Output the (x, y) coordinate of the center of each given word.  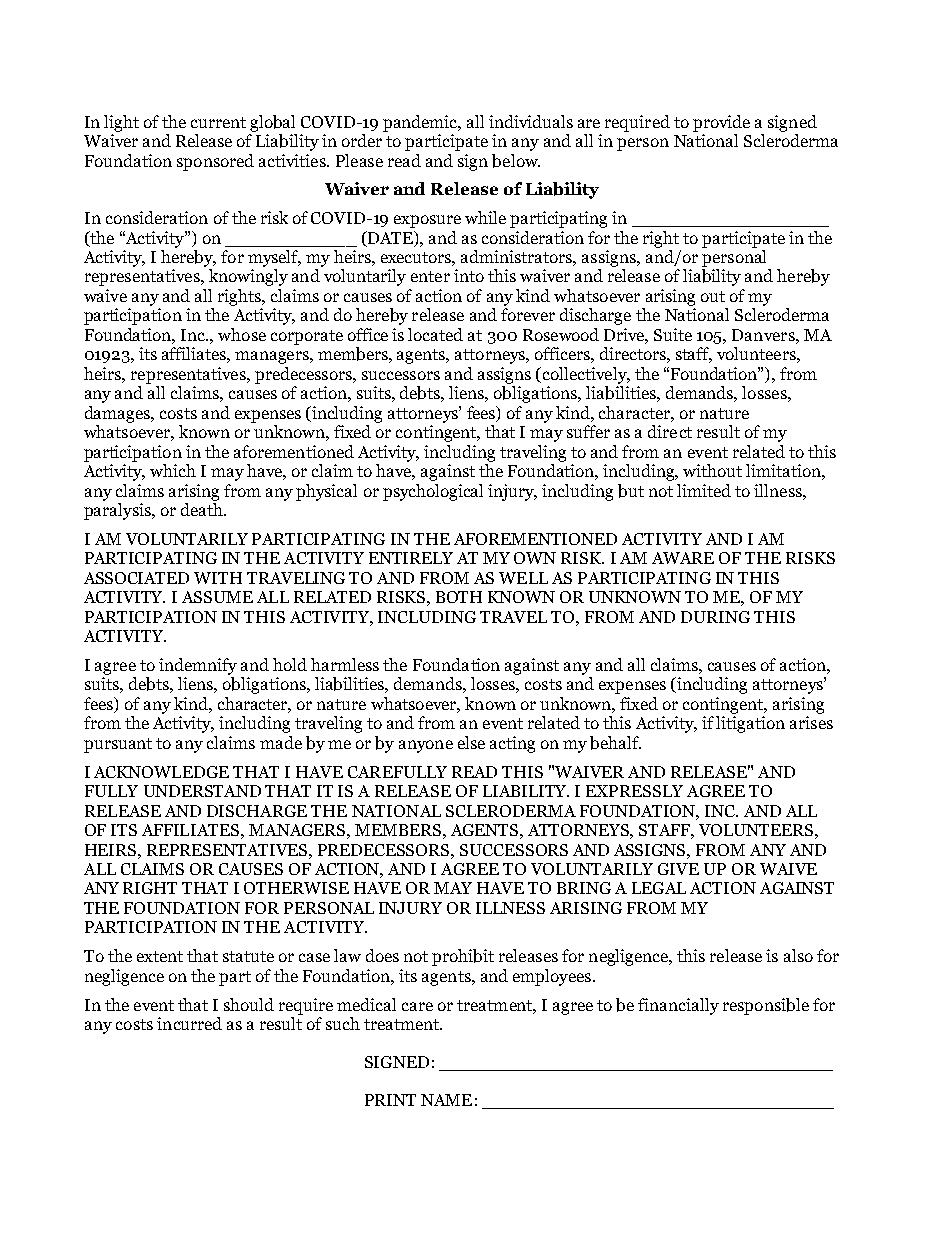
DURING (715, 617)
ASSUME (217, 597)
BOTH (459, 597)
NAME (446, 1100)
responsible (766, 1006)
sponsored (215, 162)
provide (721, 123)
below (516, 161)
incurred (189, 1023)
